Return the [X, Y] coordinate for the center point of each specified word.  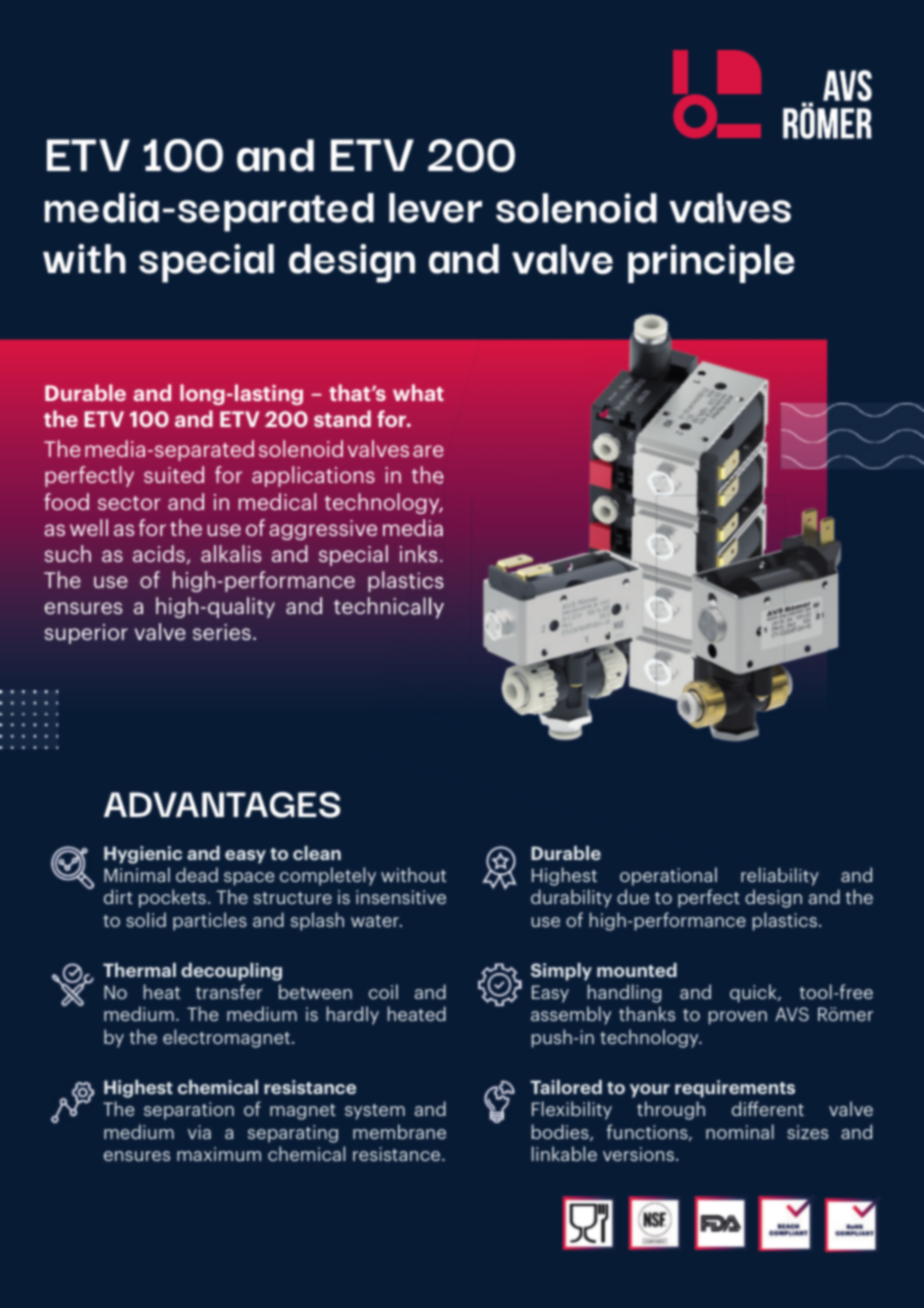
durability [571, 898]
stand [342, 418]
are [428, 451]
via [199, 1132]
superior [86, 634]
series [222, 632]
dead [197, 874]
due [633, 896]
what [418, 392]
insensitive [401, 897]
